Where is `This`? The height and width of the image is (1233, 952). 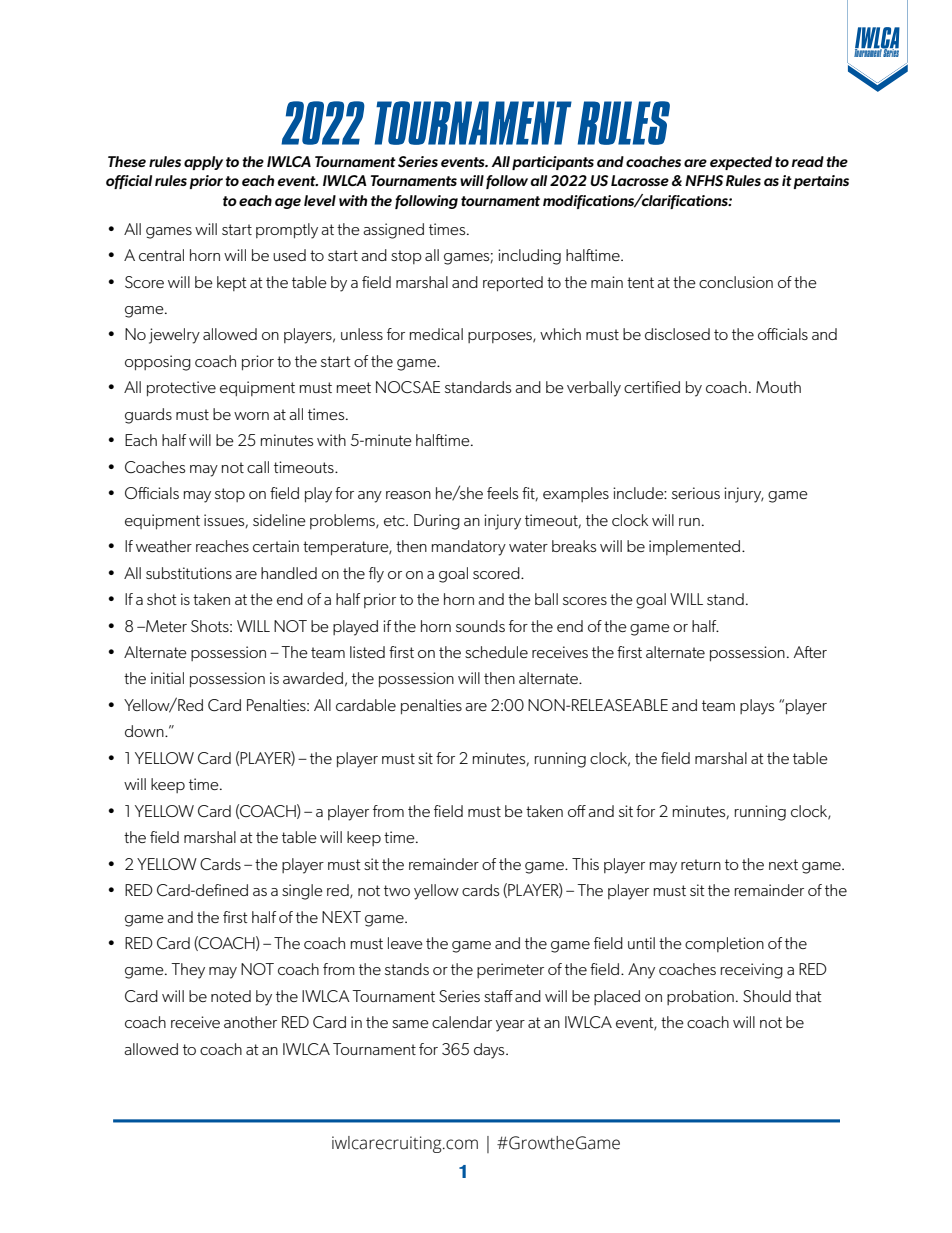 This is located at coordinates (585, 864).
